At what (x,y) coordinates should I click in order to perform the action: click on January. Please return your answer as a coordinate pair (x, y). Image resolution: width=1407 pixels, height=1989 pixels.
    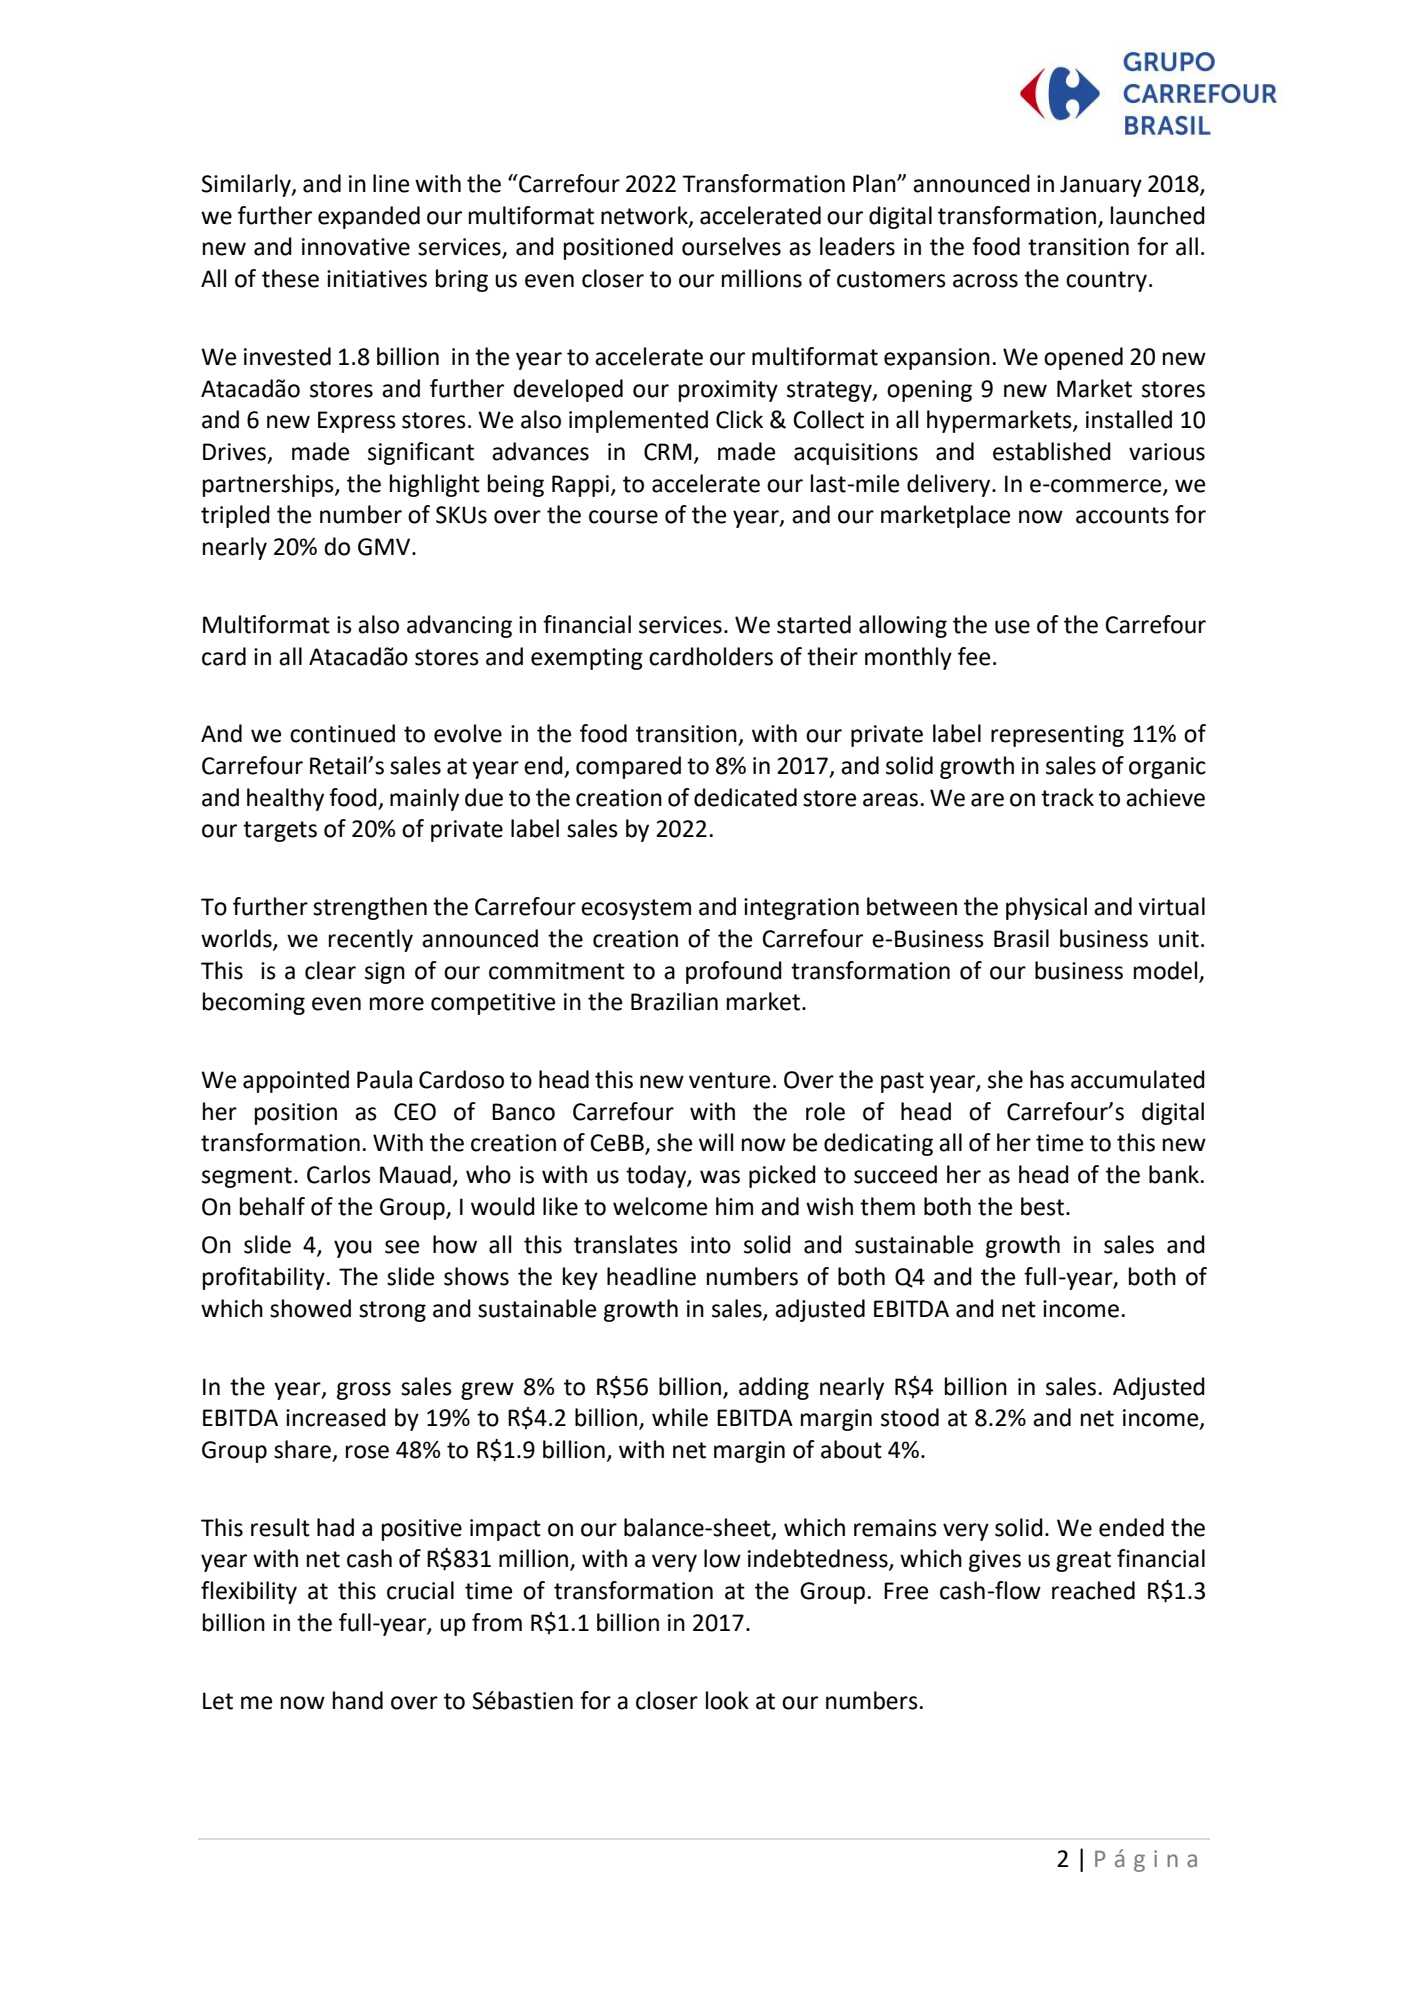
    Looking at the image, I should click on (1101, 186).
